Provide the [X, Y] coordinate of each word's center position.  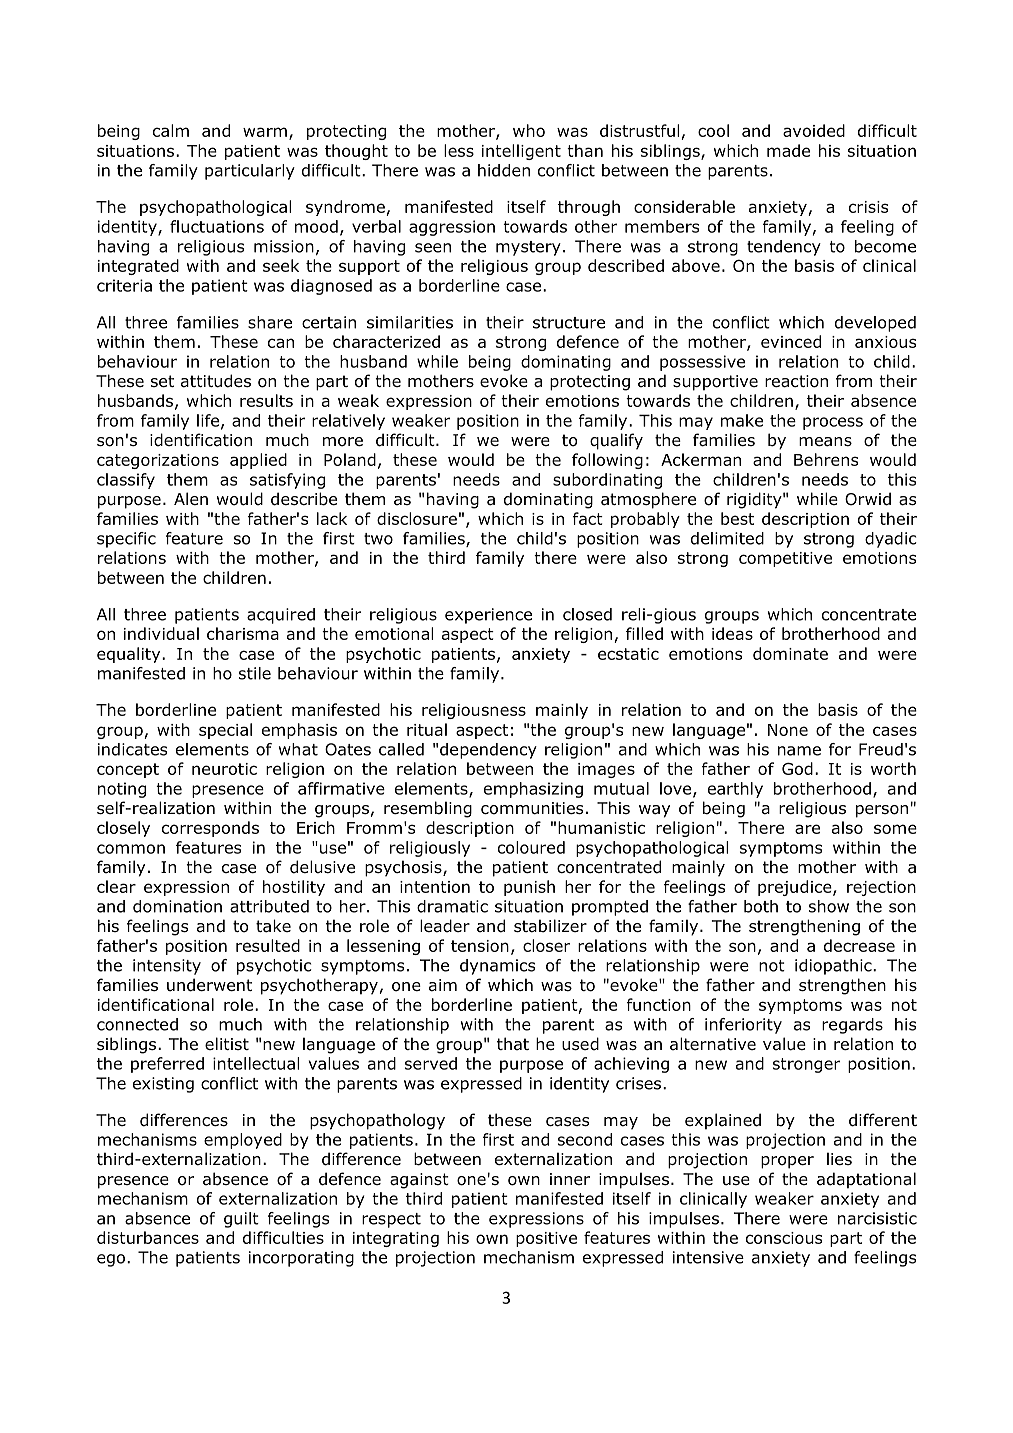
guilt [241, 1220]
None [788, 730]
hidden [504, 170]
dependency [488, 751]
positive [546, 1239]
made [788, 150]
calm [171, 130]
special [225, 731]
